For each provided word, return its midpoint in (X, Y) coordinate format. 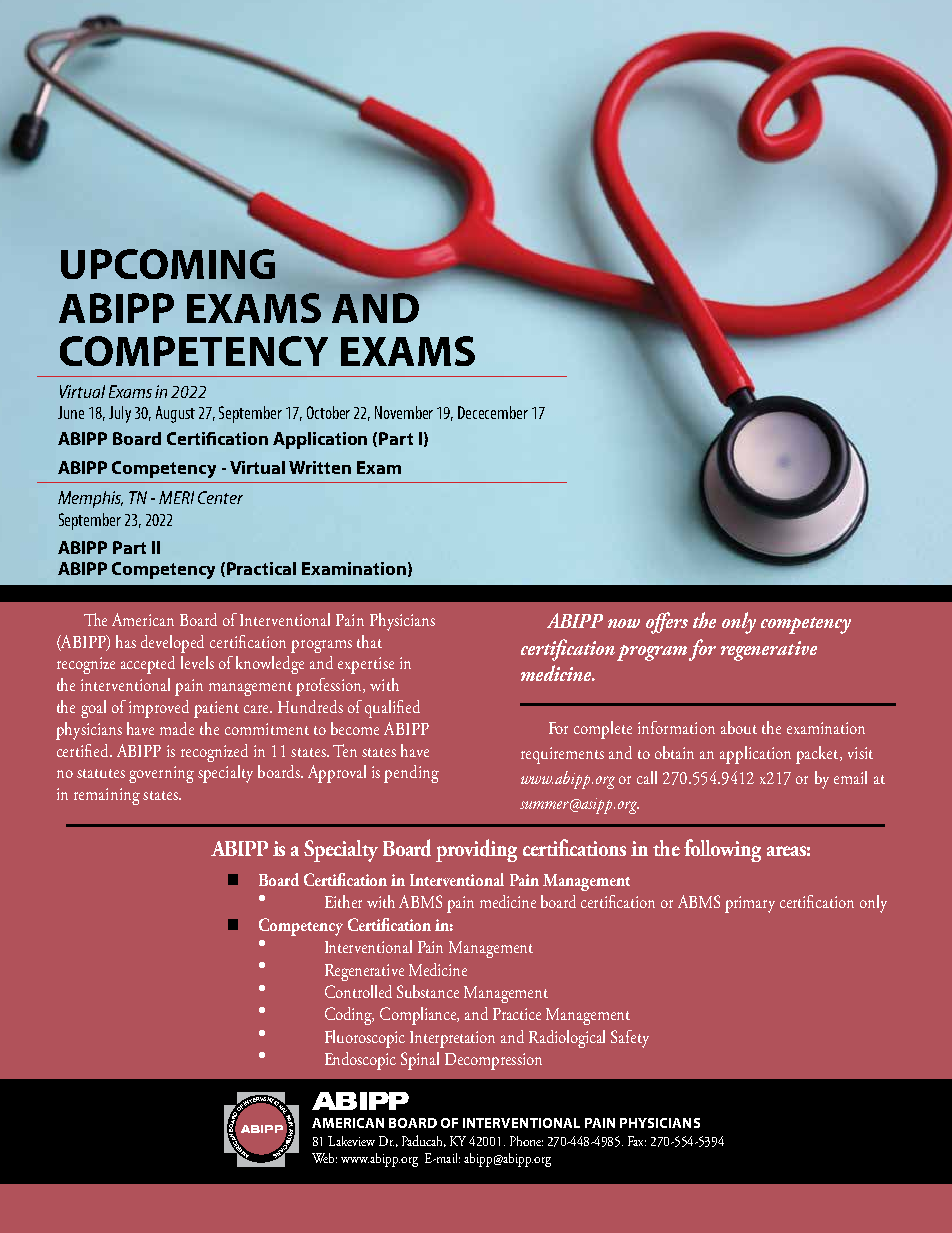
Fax (637, 1141)
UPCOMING (168, 264)
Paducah (424, 1141)
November (404, 412)
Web (324, 1158)
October (328, 412)
